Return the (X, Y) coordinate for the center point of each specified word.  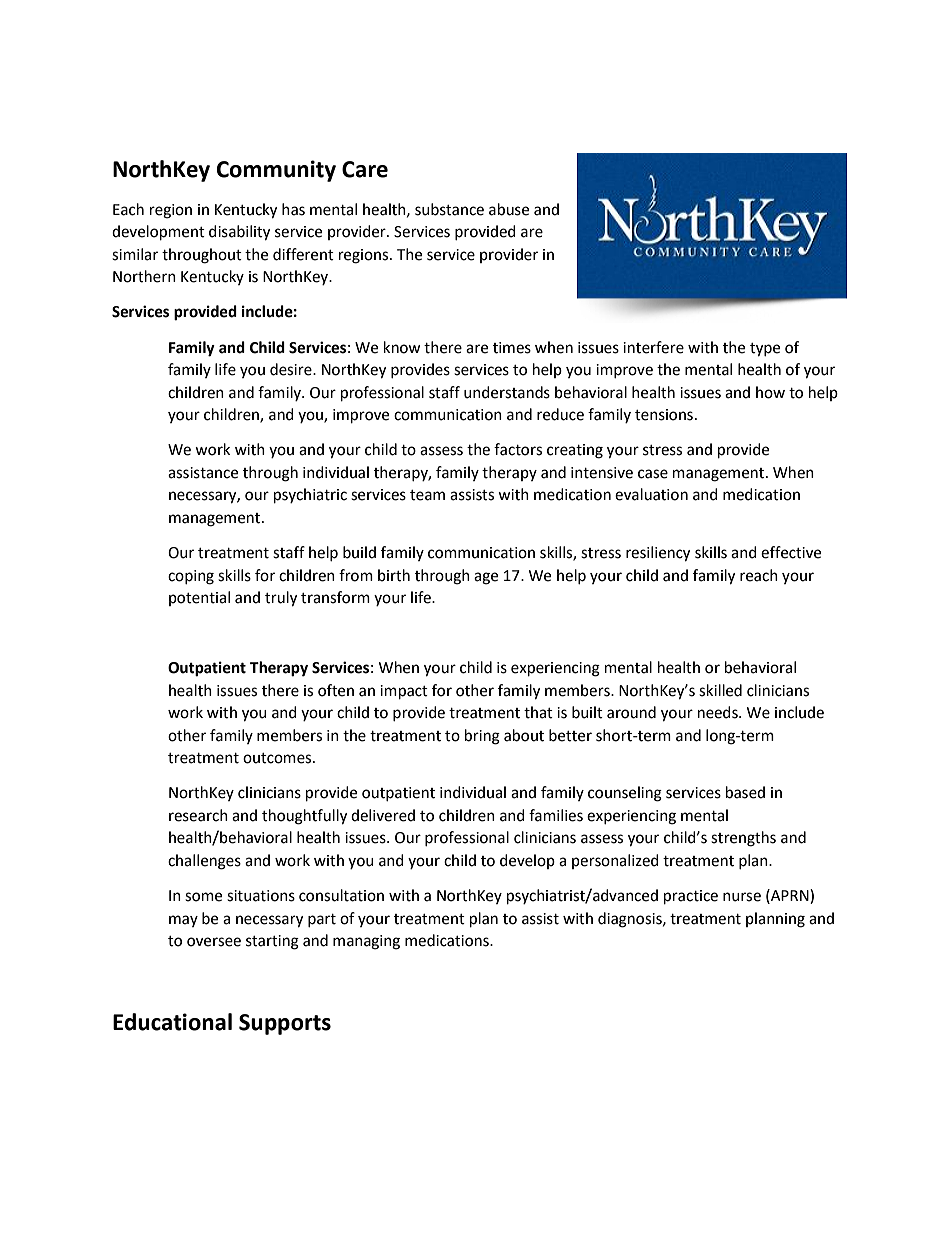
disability (239, 233)
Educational (172, 1022)
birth (394, 575)
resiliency (658, 554)
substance (449, 209)
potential (199, 598)
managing (366, 942)
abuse (509, 209)
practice (691, 897)
